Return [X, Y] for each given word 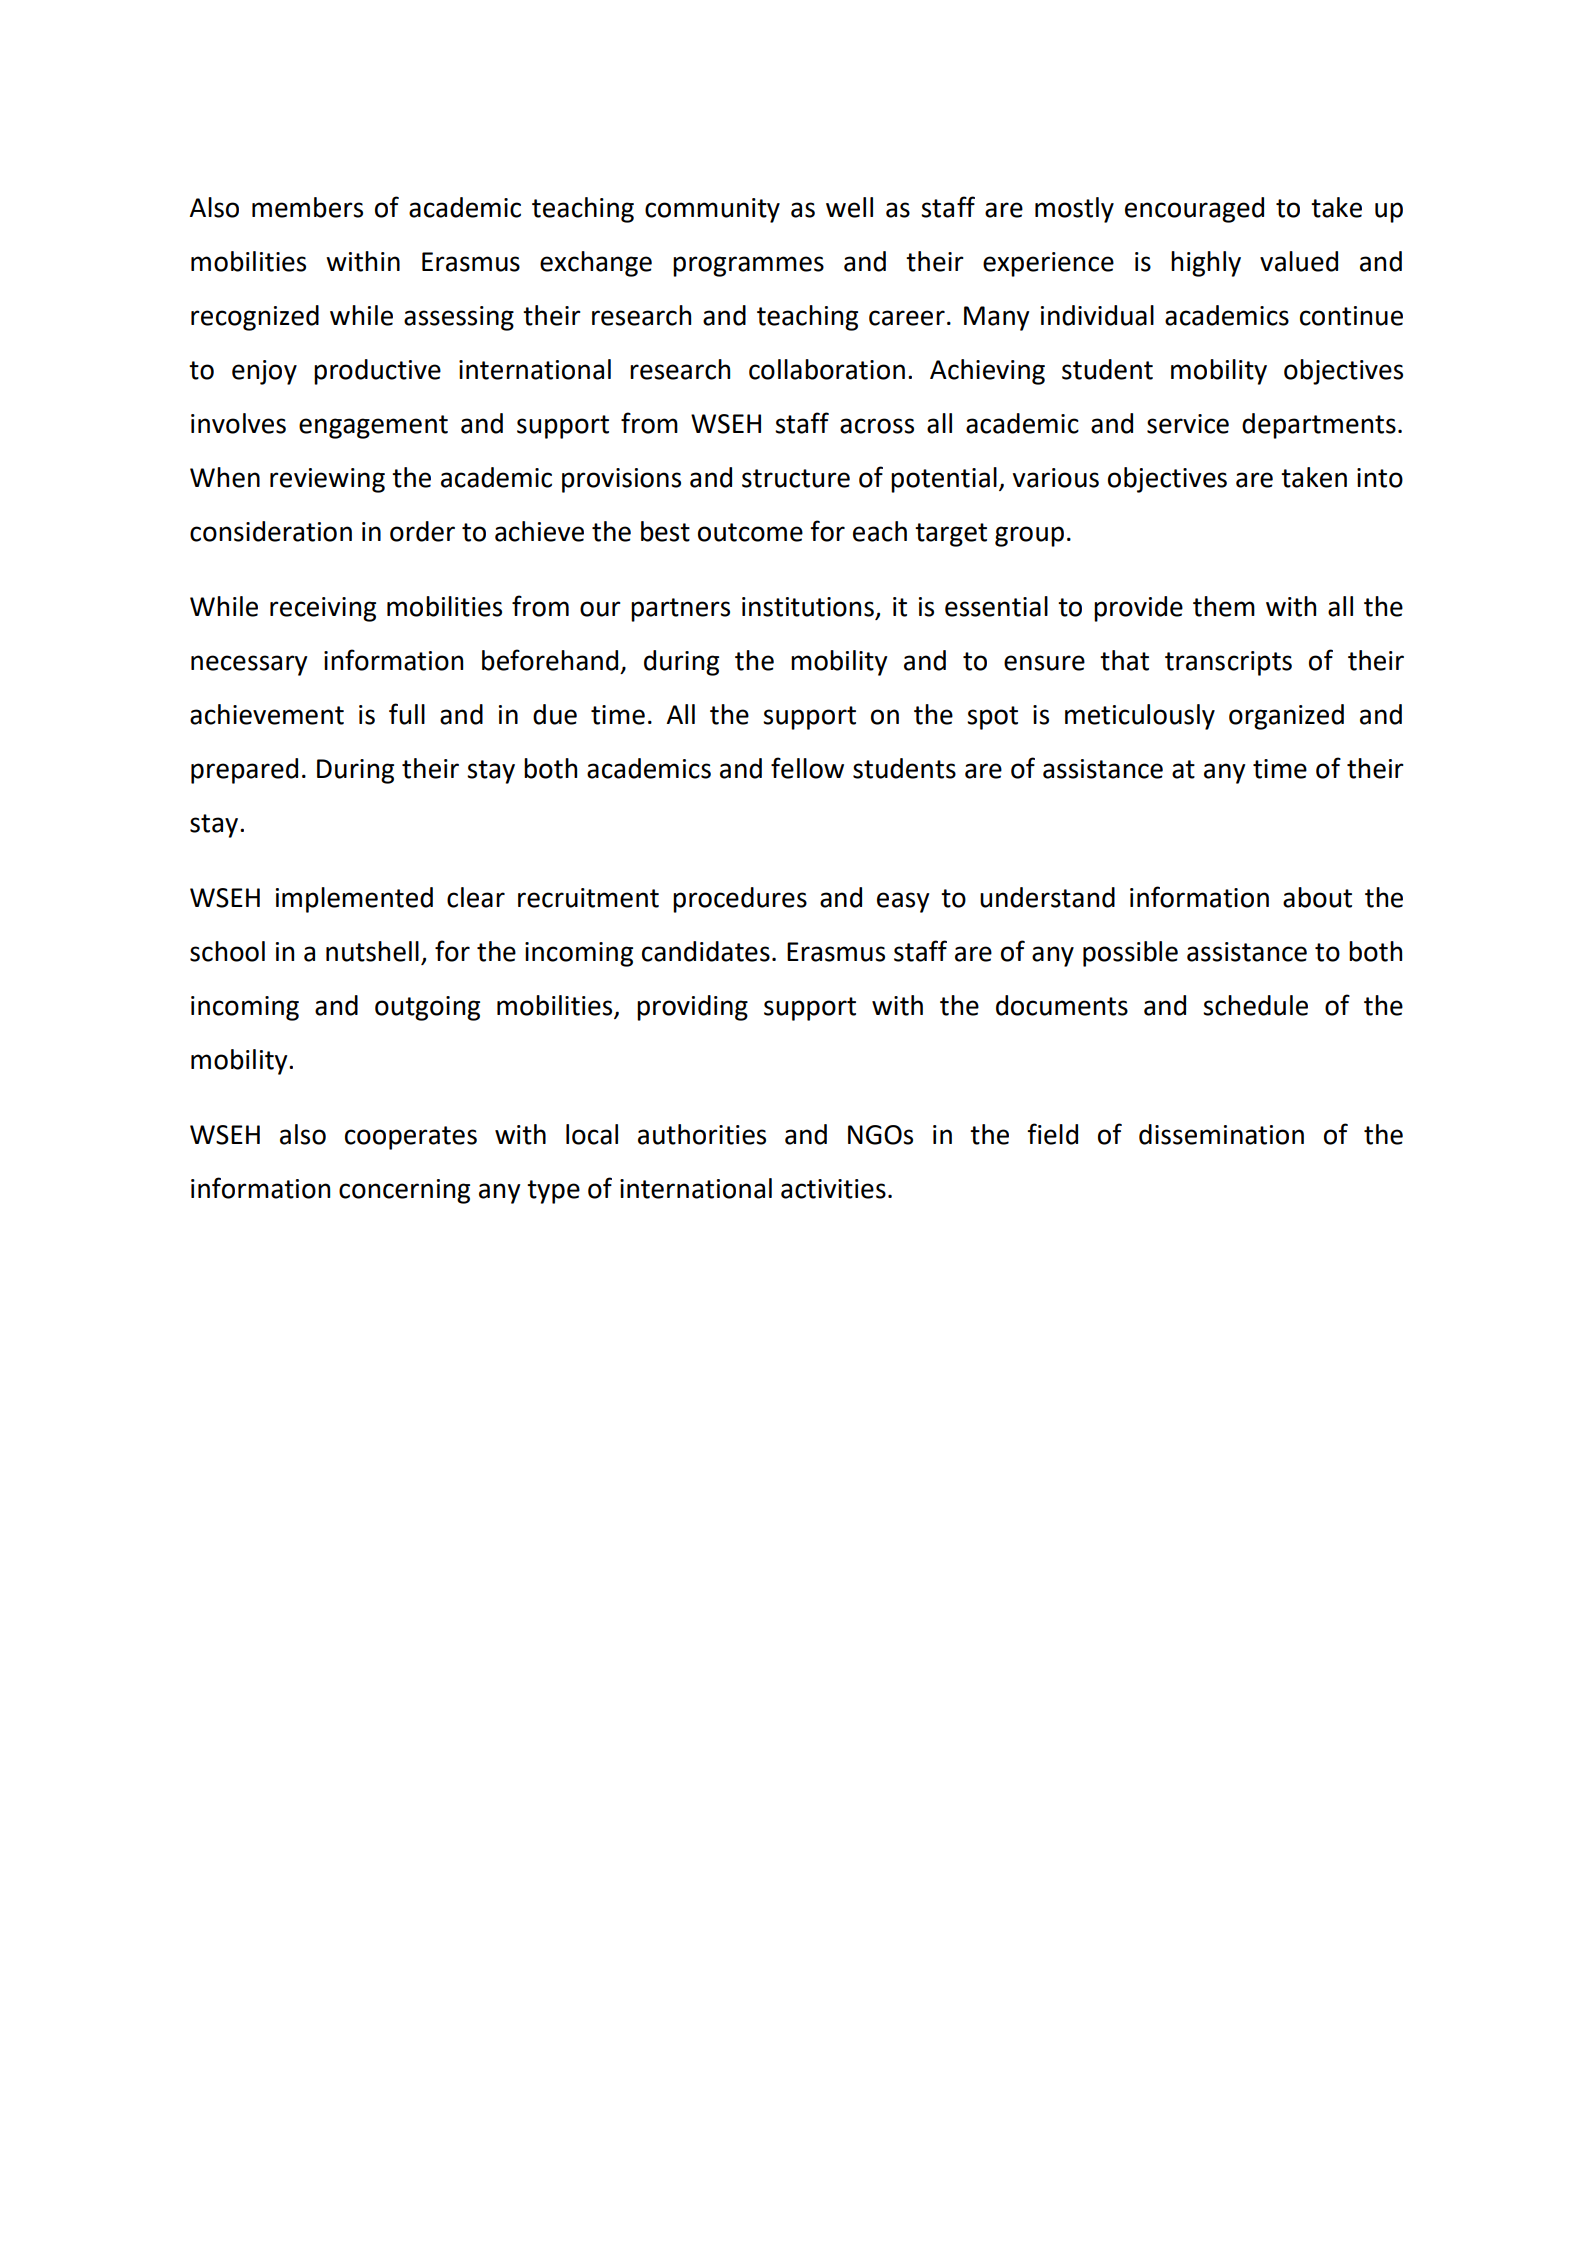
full [407, 714]
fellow [807, 768]
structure [796, 478]
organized [1286, 717]
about [1317, 897]
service [1188, 424]
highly [1206, 264]
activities [833, 1189]
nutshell [372, 951]
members [307, 207]
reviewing [327, 480]
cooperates [411, 1138]
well [849, 207]
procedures [740, 900]
